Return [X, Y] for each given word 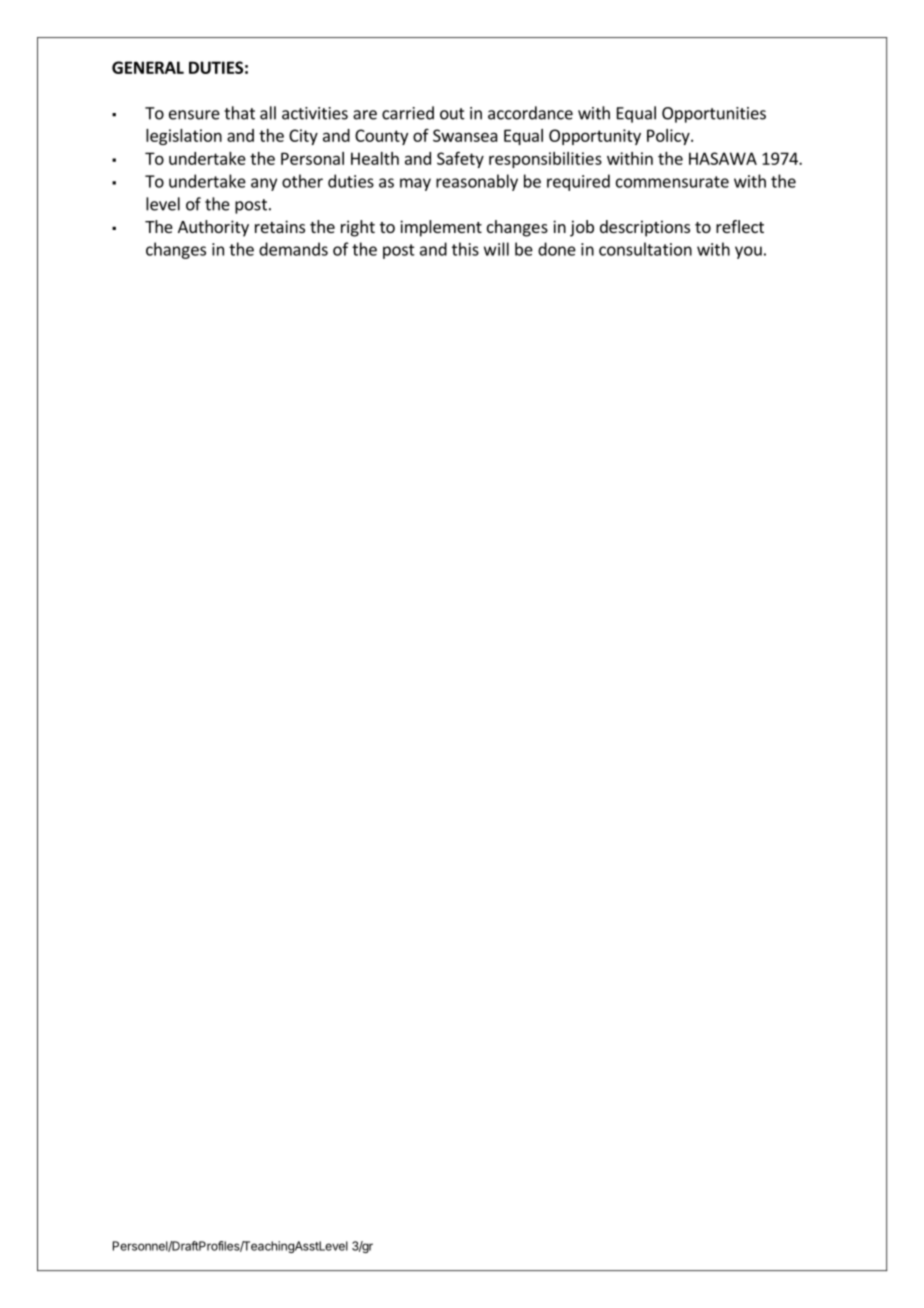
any [264, 184]
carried [408, 113]
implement [441, 228]
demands [293, 249]
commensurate [672, 182]
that [239, 113]
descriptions [645, 228]
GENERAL [148, 67]
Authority [213, 228]
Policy [669, 137]
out [452, 114]
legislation [184, 137]
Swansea [465, 135]
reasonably [477, 182]
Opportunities [714, 115]
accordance [530, 113]
